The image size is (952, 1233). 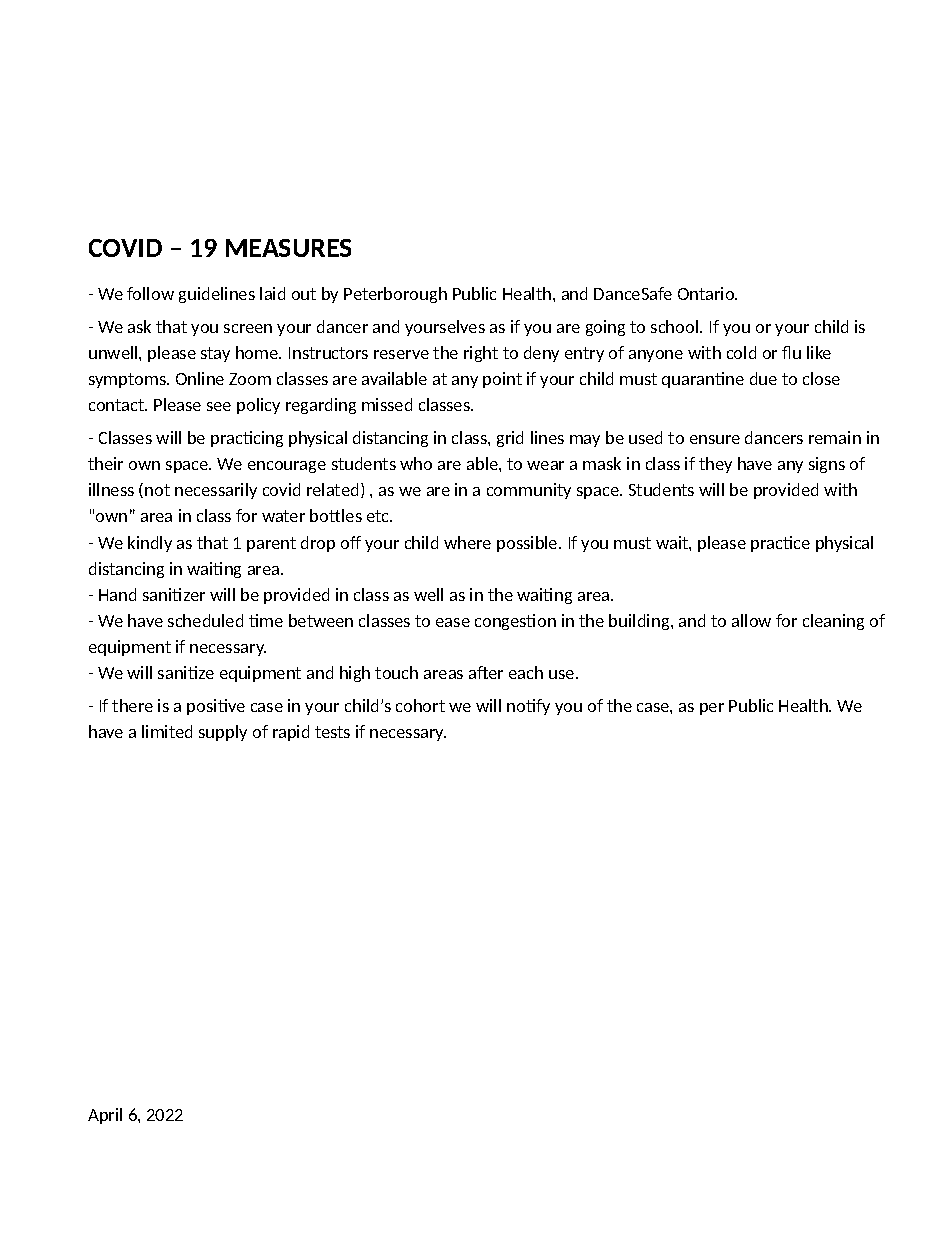 I want to click on Ontario, so click(x=707, y=293).
